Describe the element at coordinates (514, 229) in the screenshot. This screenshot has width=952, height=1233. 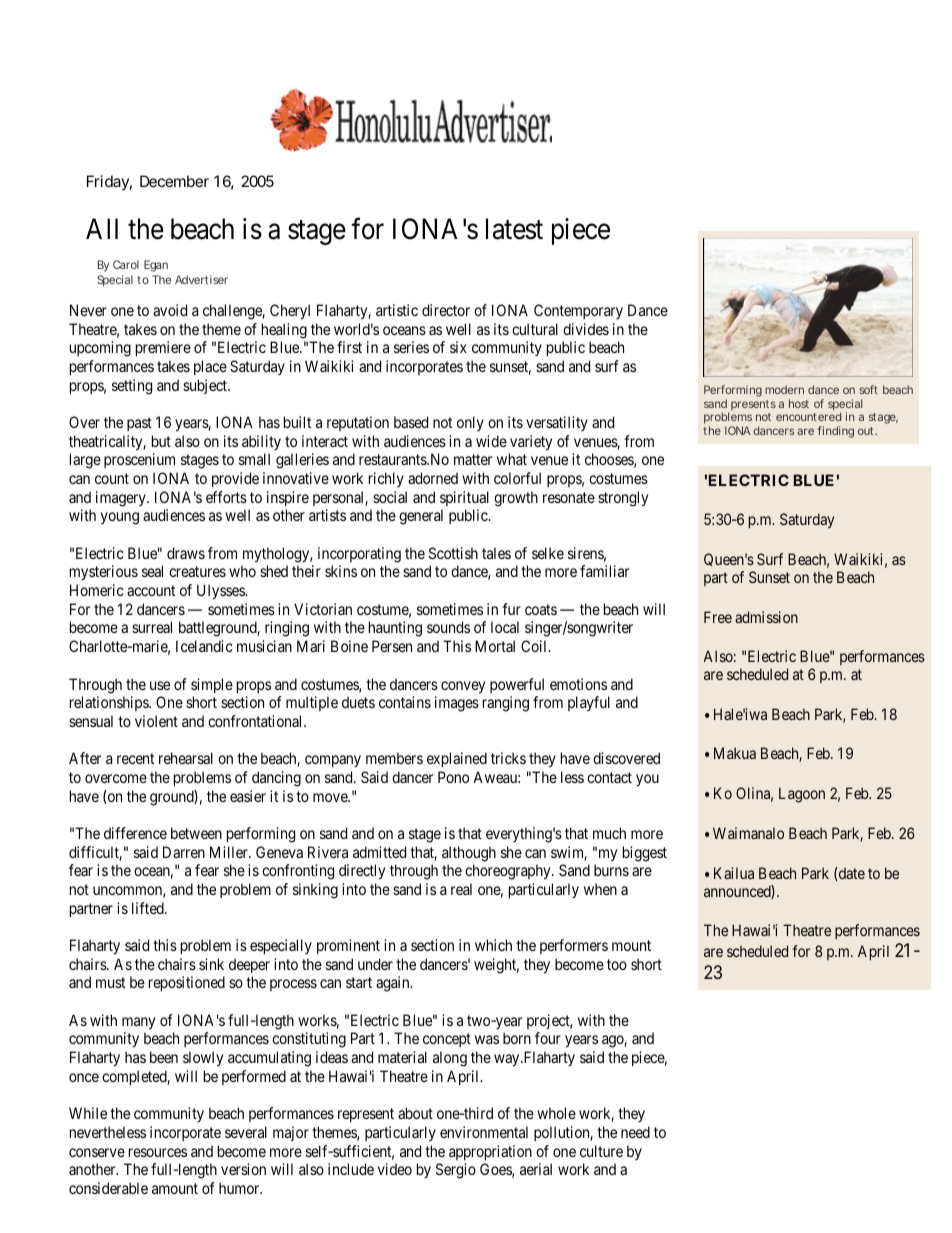
I see `latest` at that location.
